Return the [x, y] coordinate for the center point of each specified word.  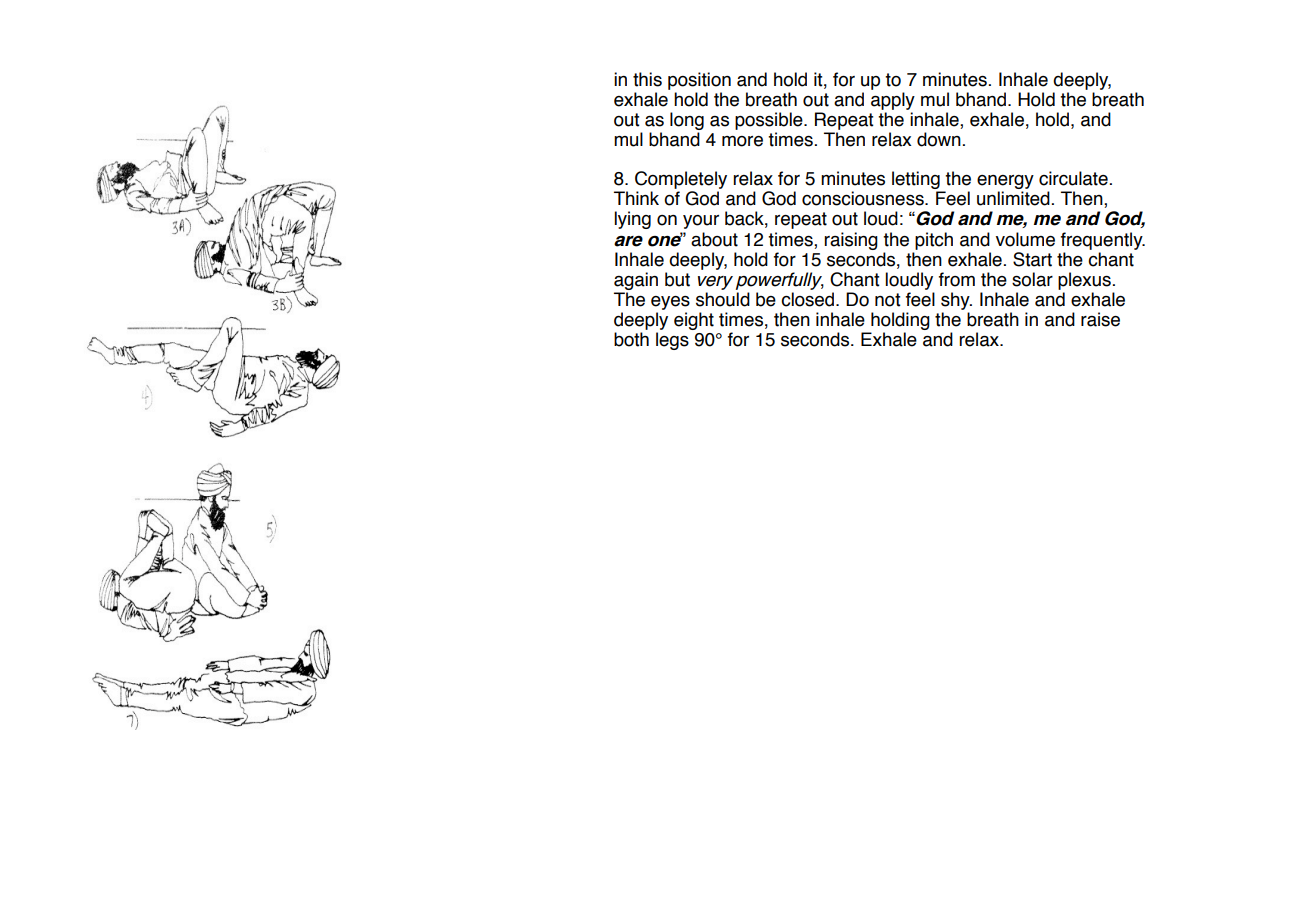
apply [893, 101]
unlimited [1013, 198]
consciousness [864, 198]
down [939, 139]
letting [917, 181]
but [677, 279]
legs [672, 341]
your [701, 222]
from [957, 279]
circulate [1073, 178]
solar [1032, 279]
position [699, 81]
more [742, 141]
